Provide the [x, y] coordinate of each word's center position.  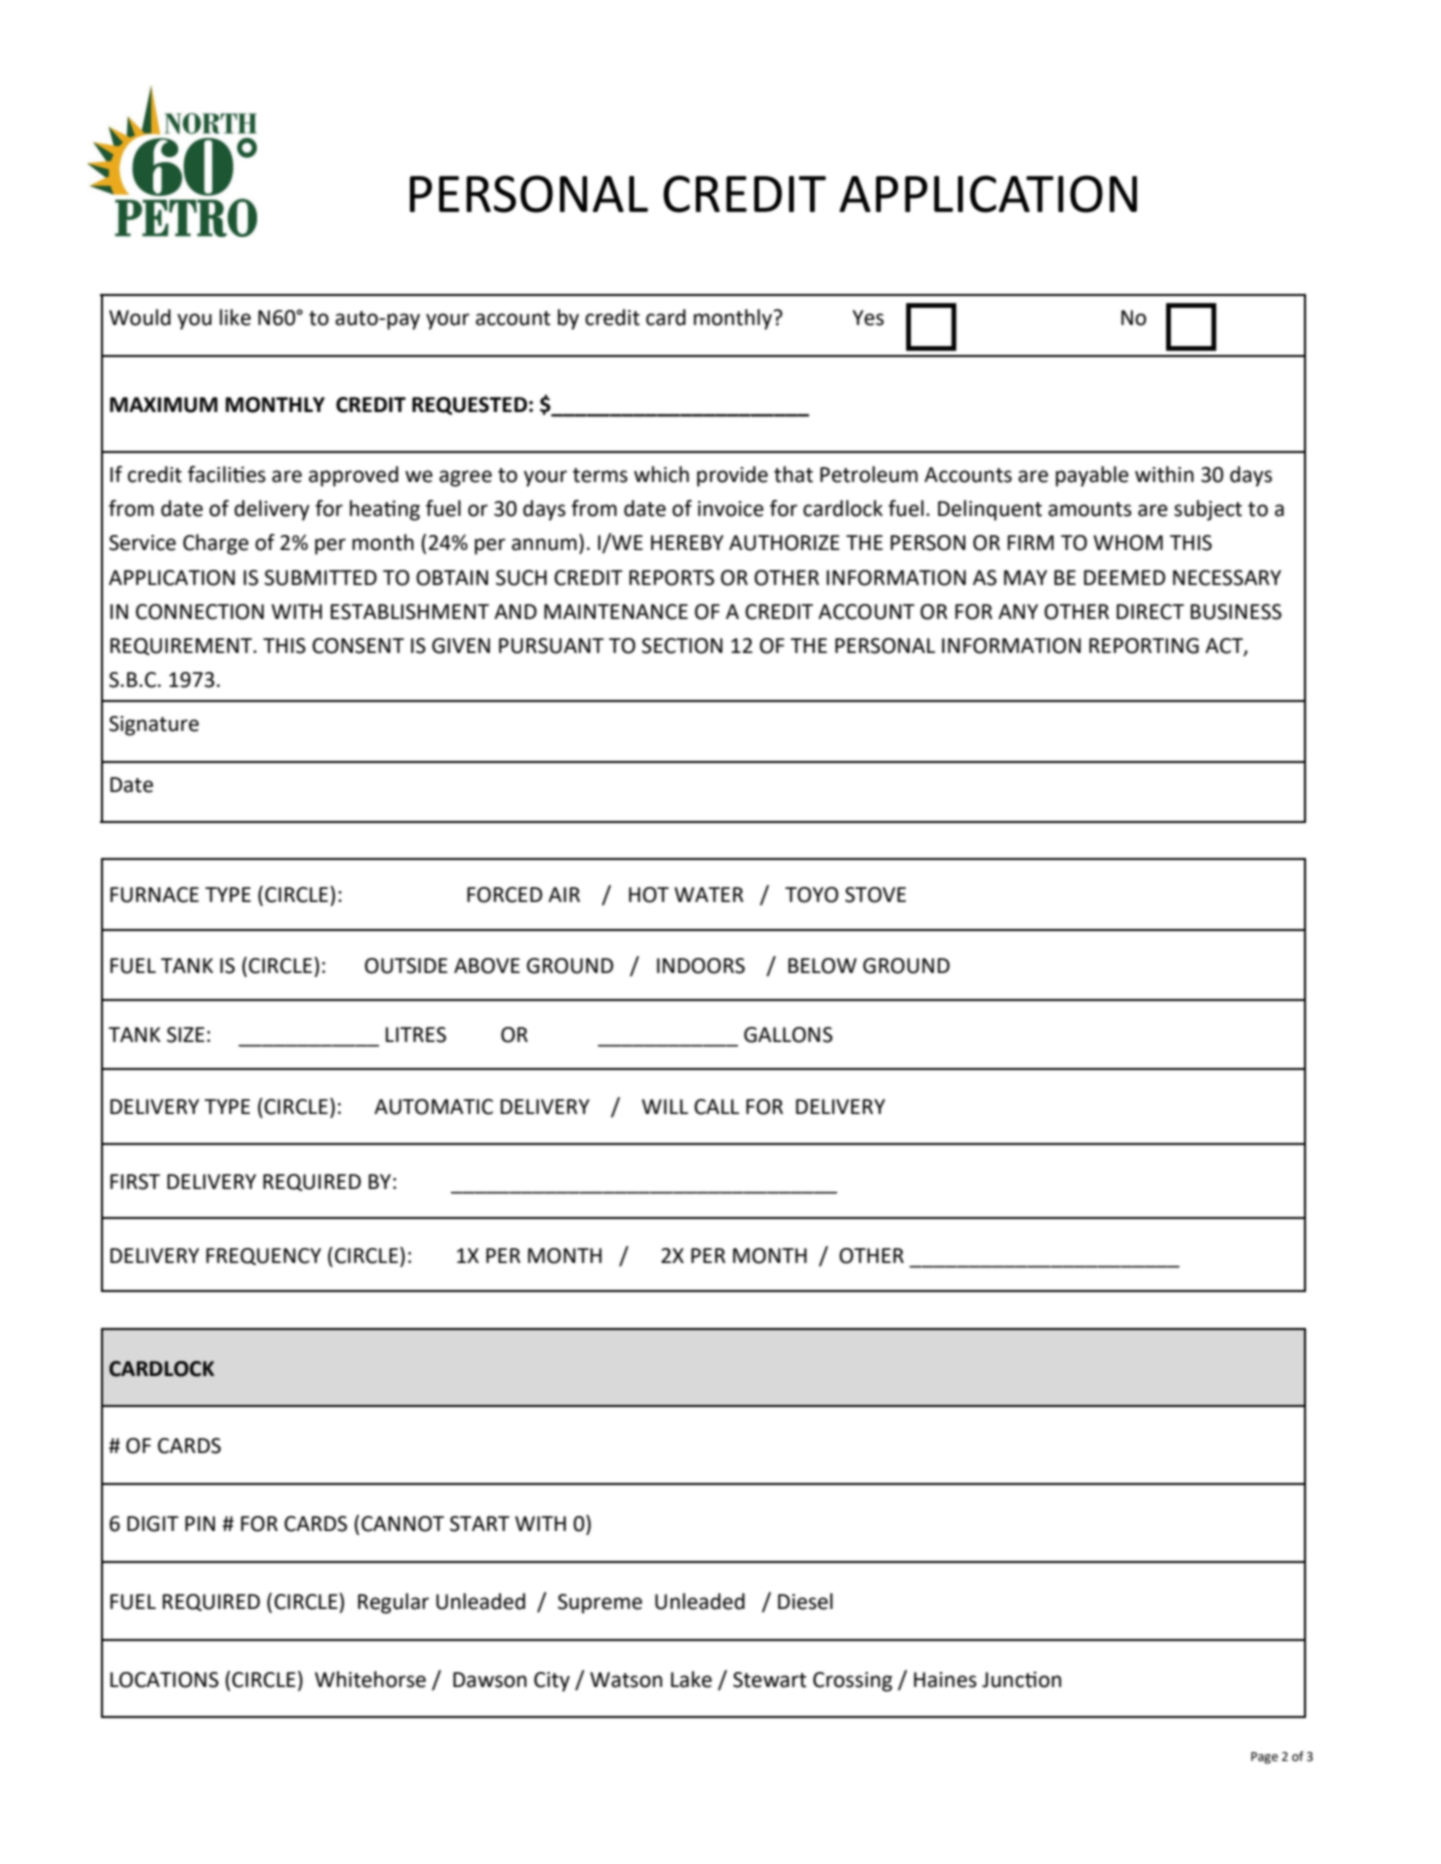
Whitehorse [370, 1679]
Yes [868, 318]
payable [1092, 476]
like [235, 317]
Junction [1021, 1679]
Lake [691, 1679]
